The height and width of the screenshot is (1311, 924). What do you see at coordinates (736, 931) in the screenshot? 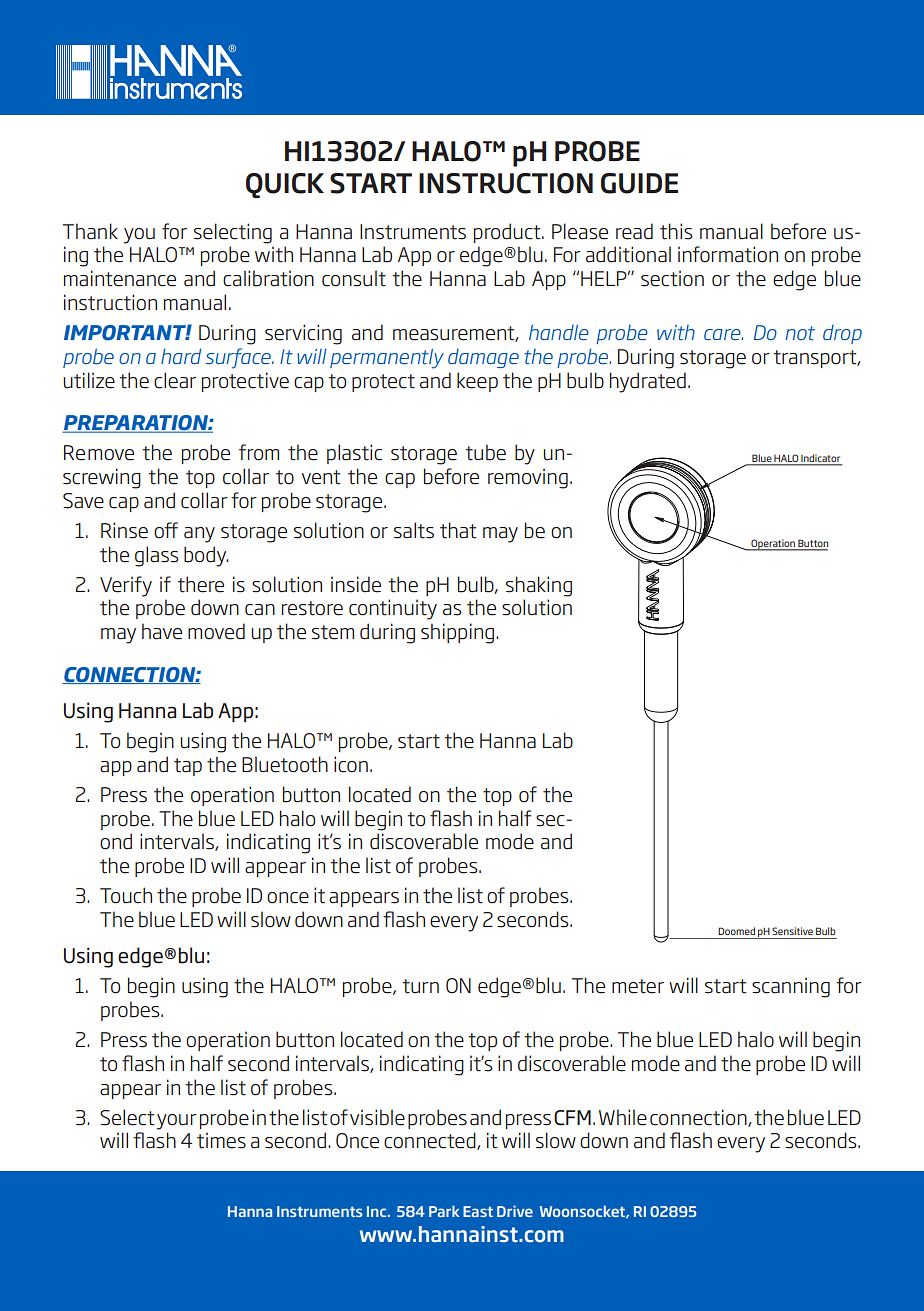
I see `Doomed` at bounding box center [736, 931].
